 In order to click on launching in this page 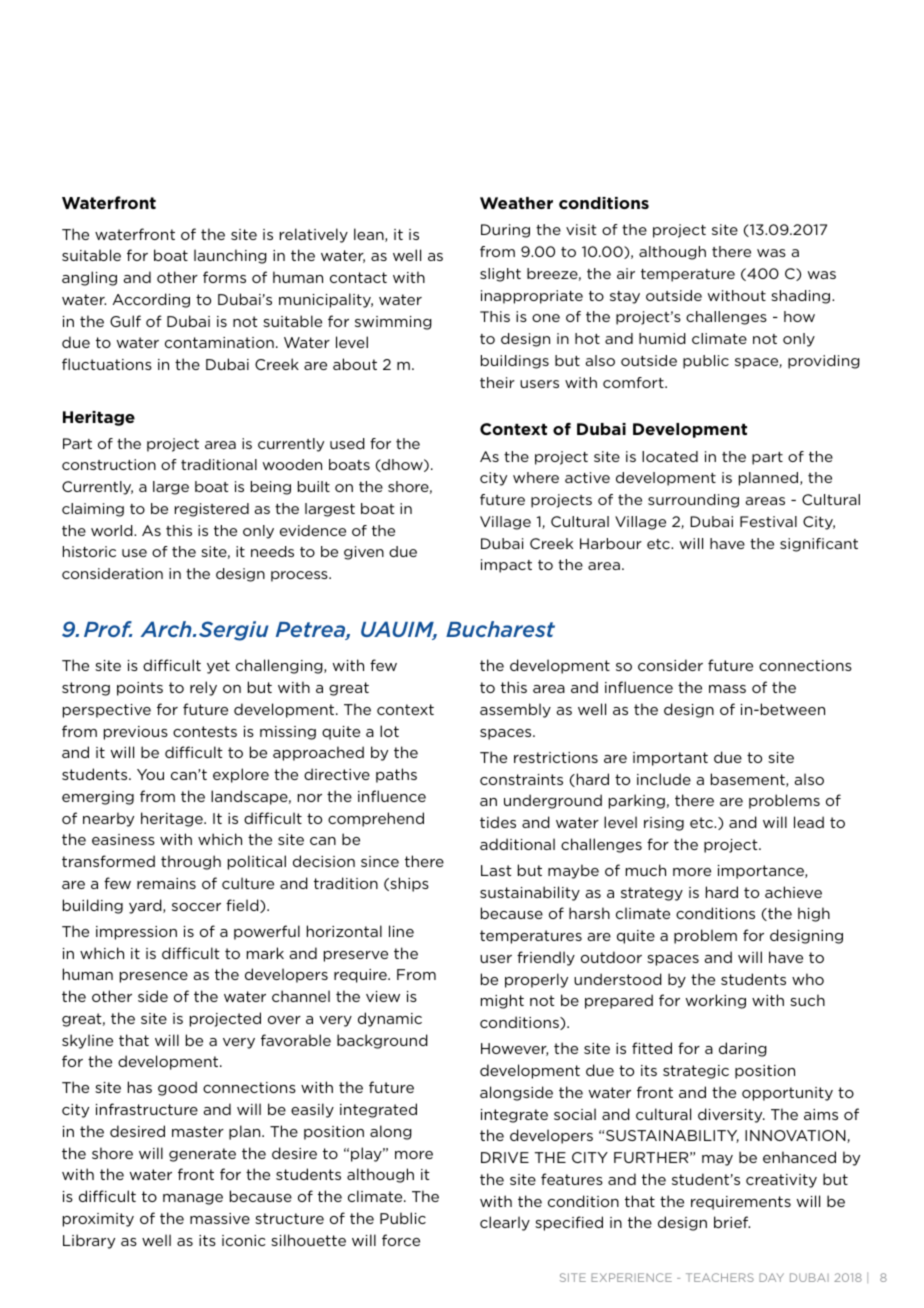, I will do `click(230, 256)`.
